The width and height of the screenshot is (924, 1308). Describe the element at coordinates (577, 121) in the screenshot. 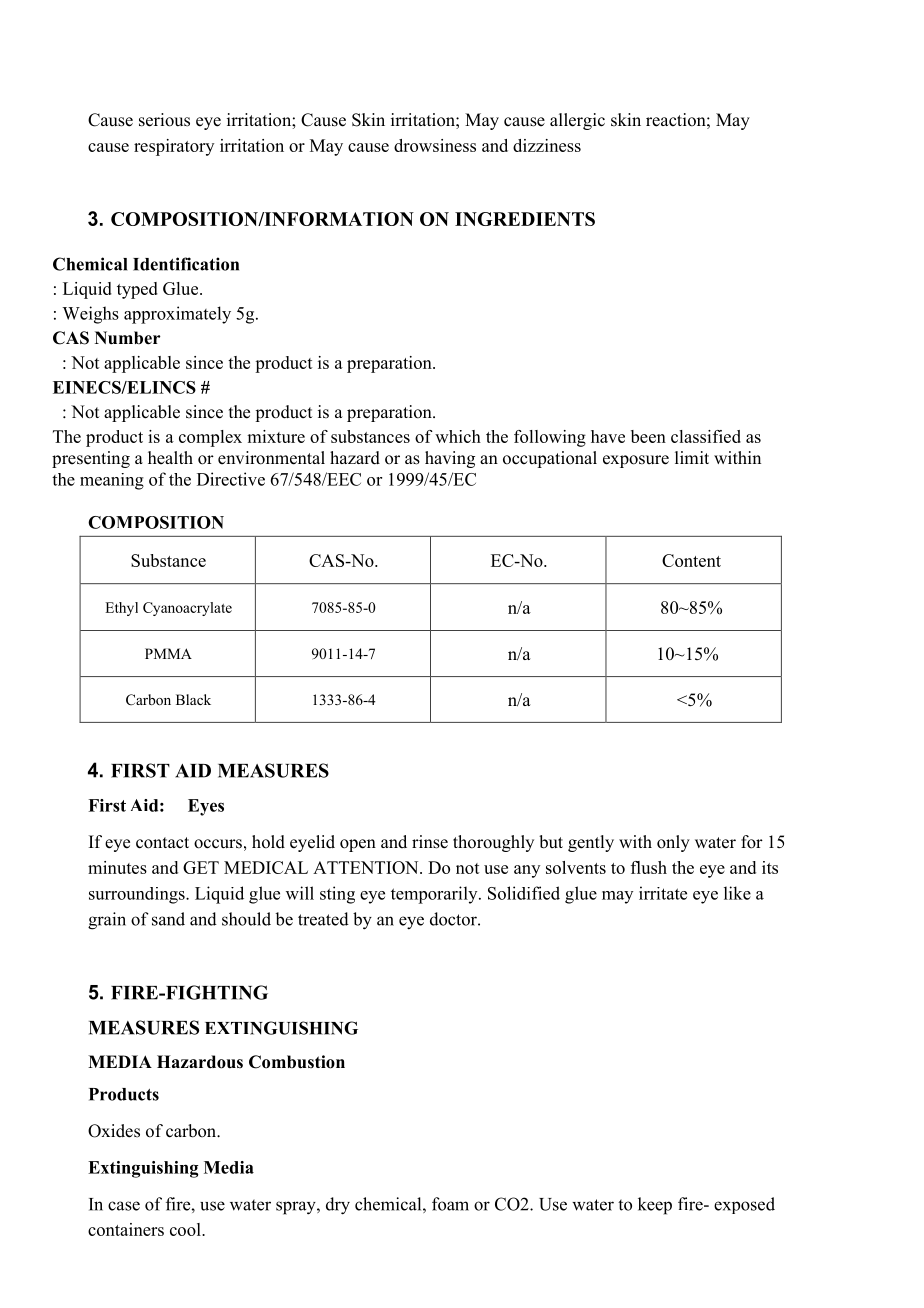

I see `allergic` at that location.
